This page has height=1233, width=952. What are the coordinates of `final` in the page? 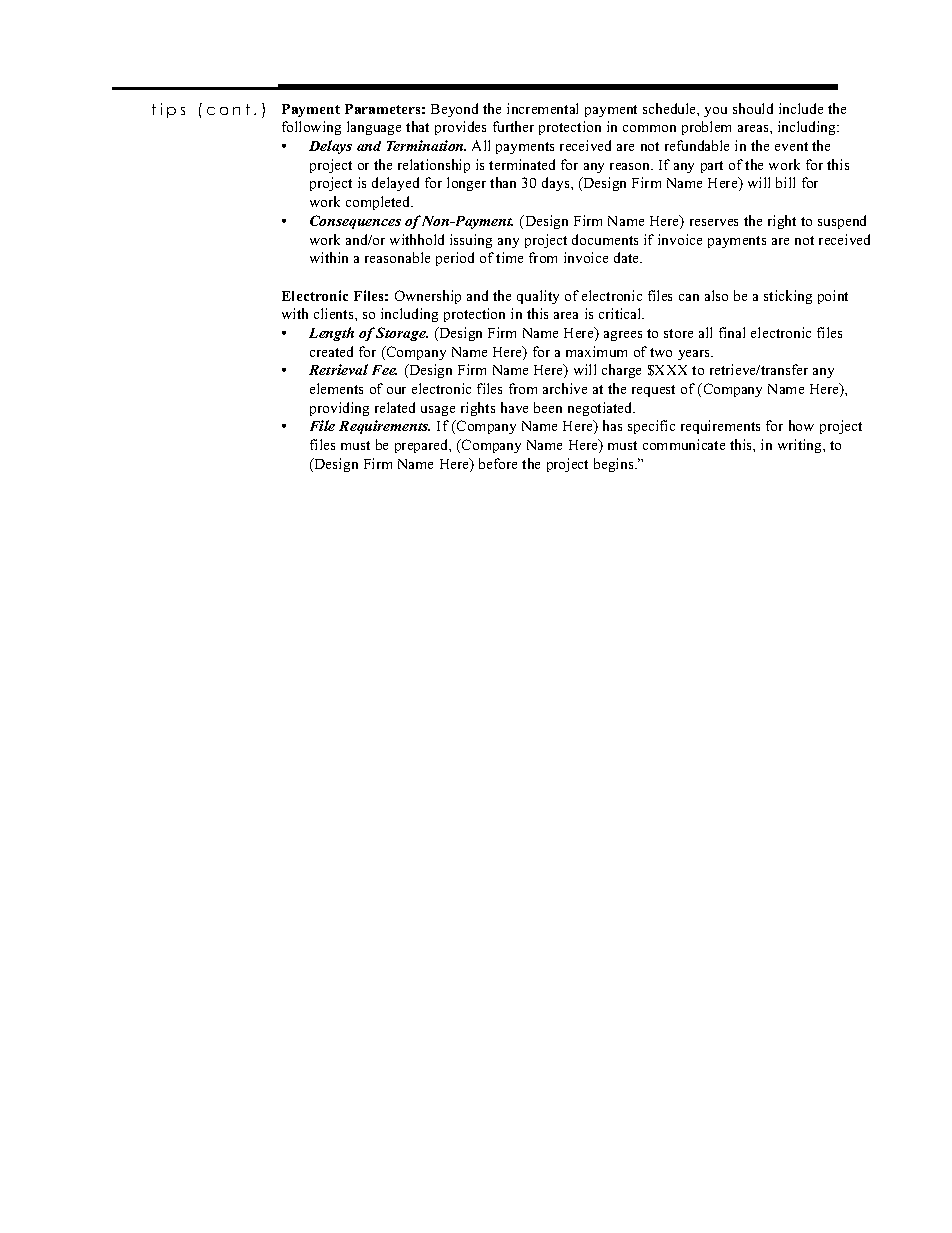 It's located at (732, 332).
